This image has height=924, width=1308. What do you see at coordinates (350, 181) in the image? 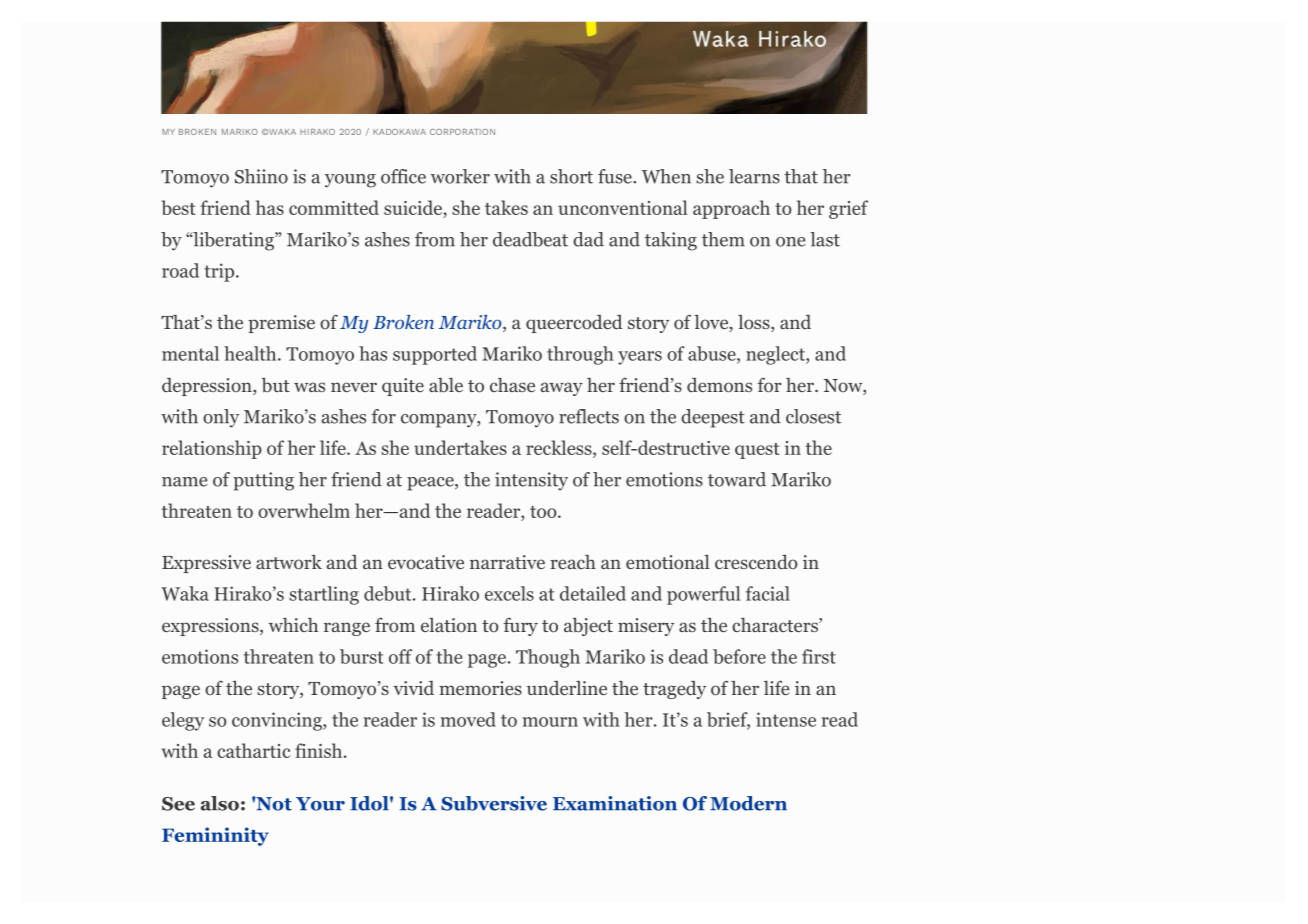
I see `young` at bounding box center [350, 181].
